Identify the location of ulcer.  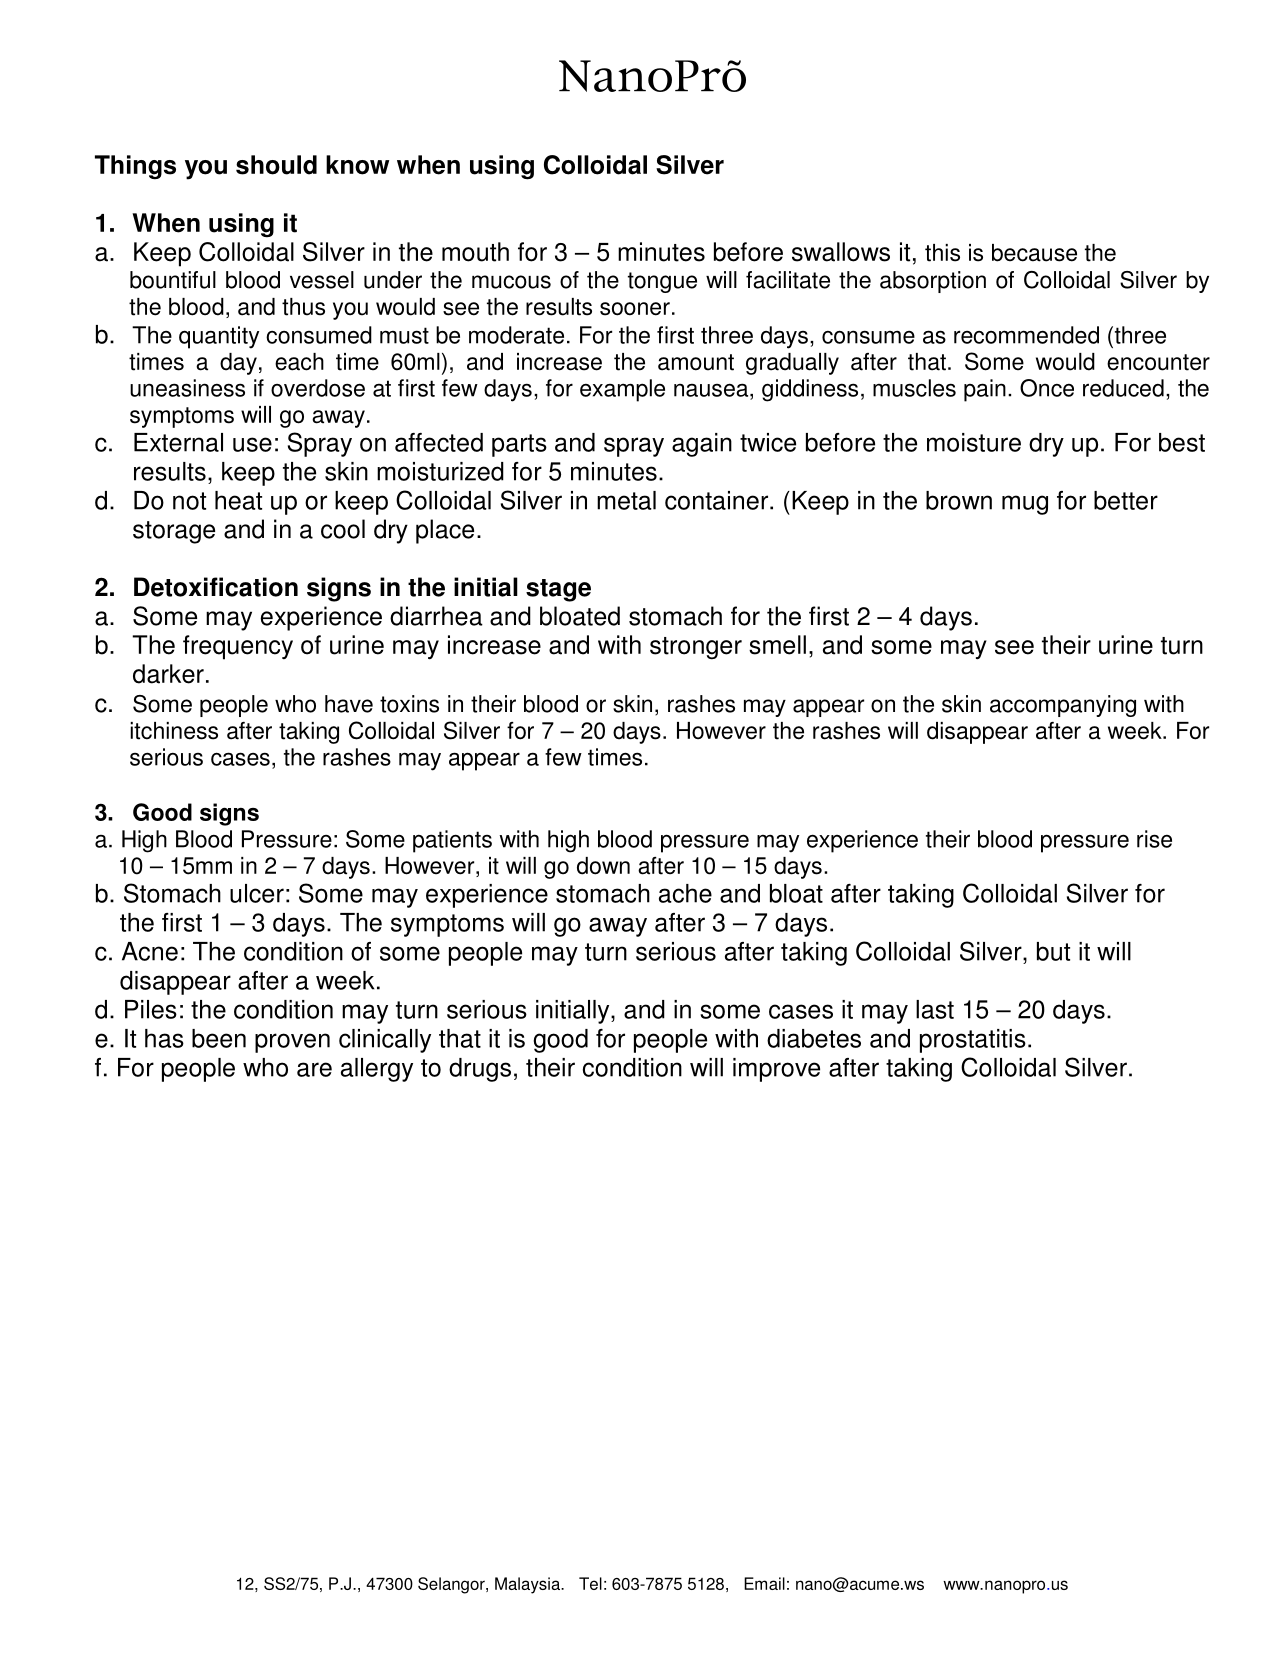
(257, 893).
